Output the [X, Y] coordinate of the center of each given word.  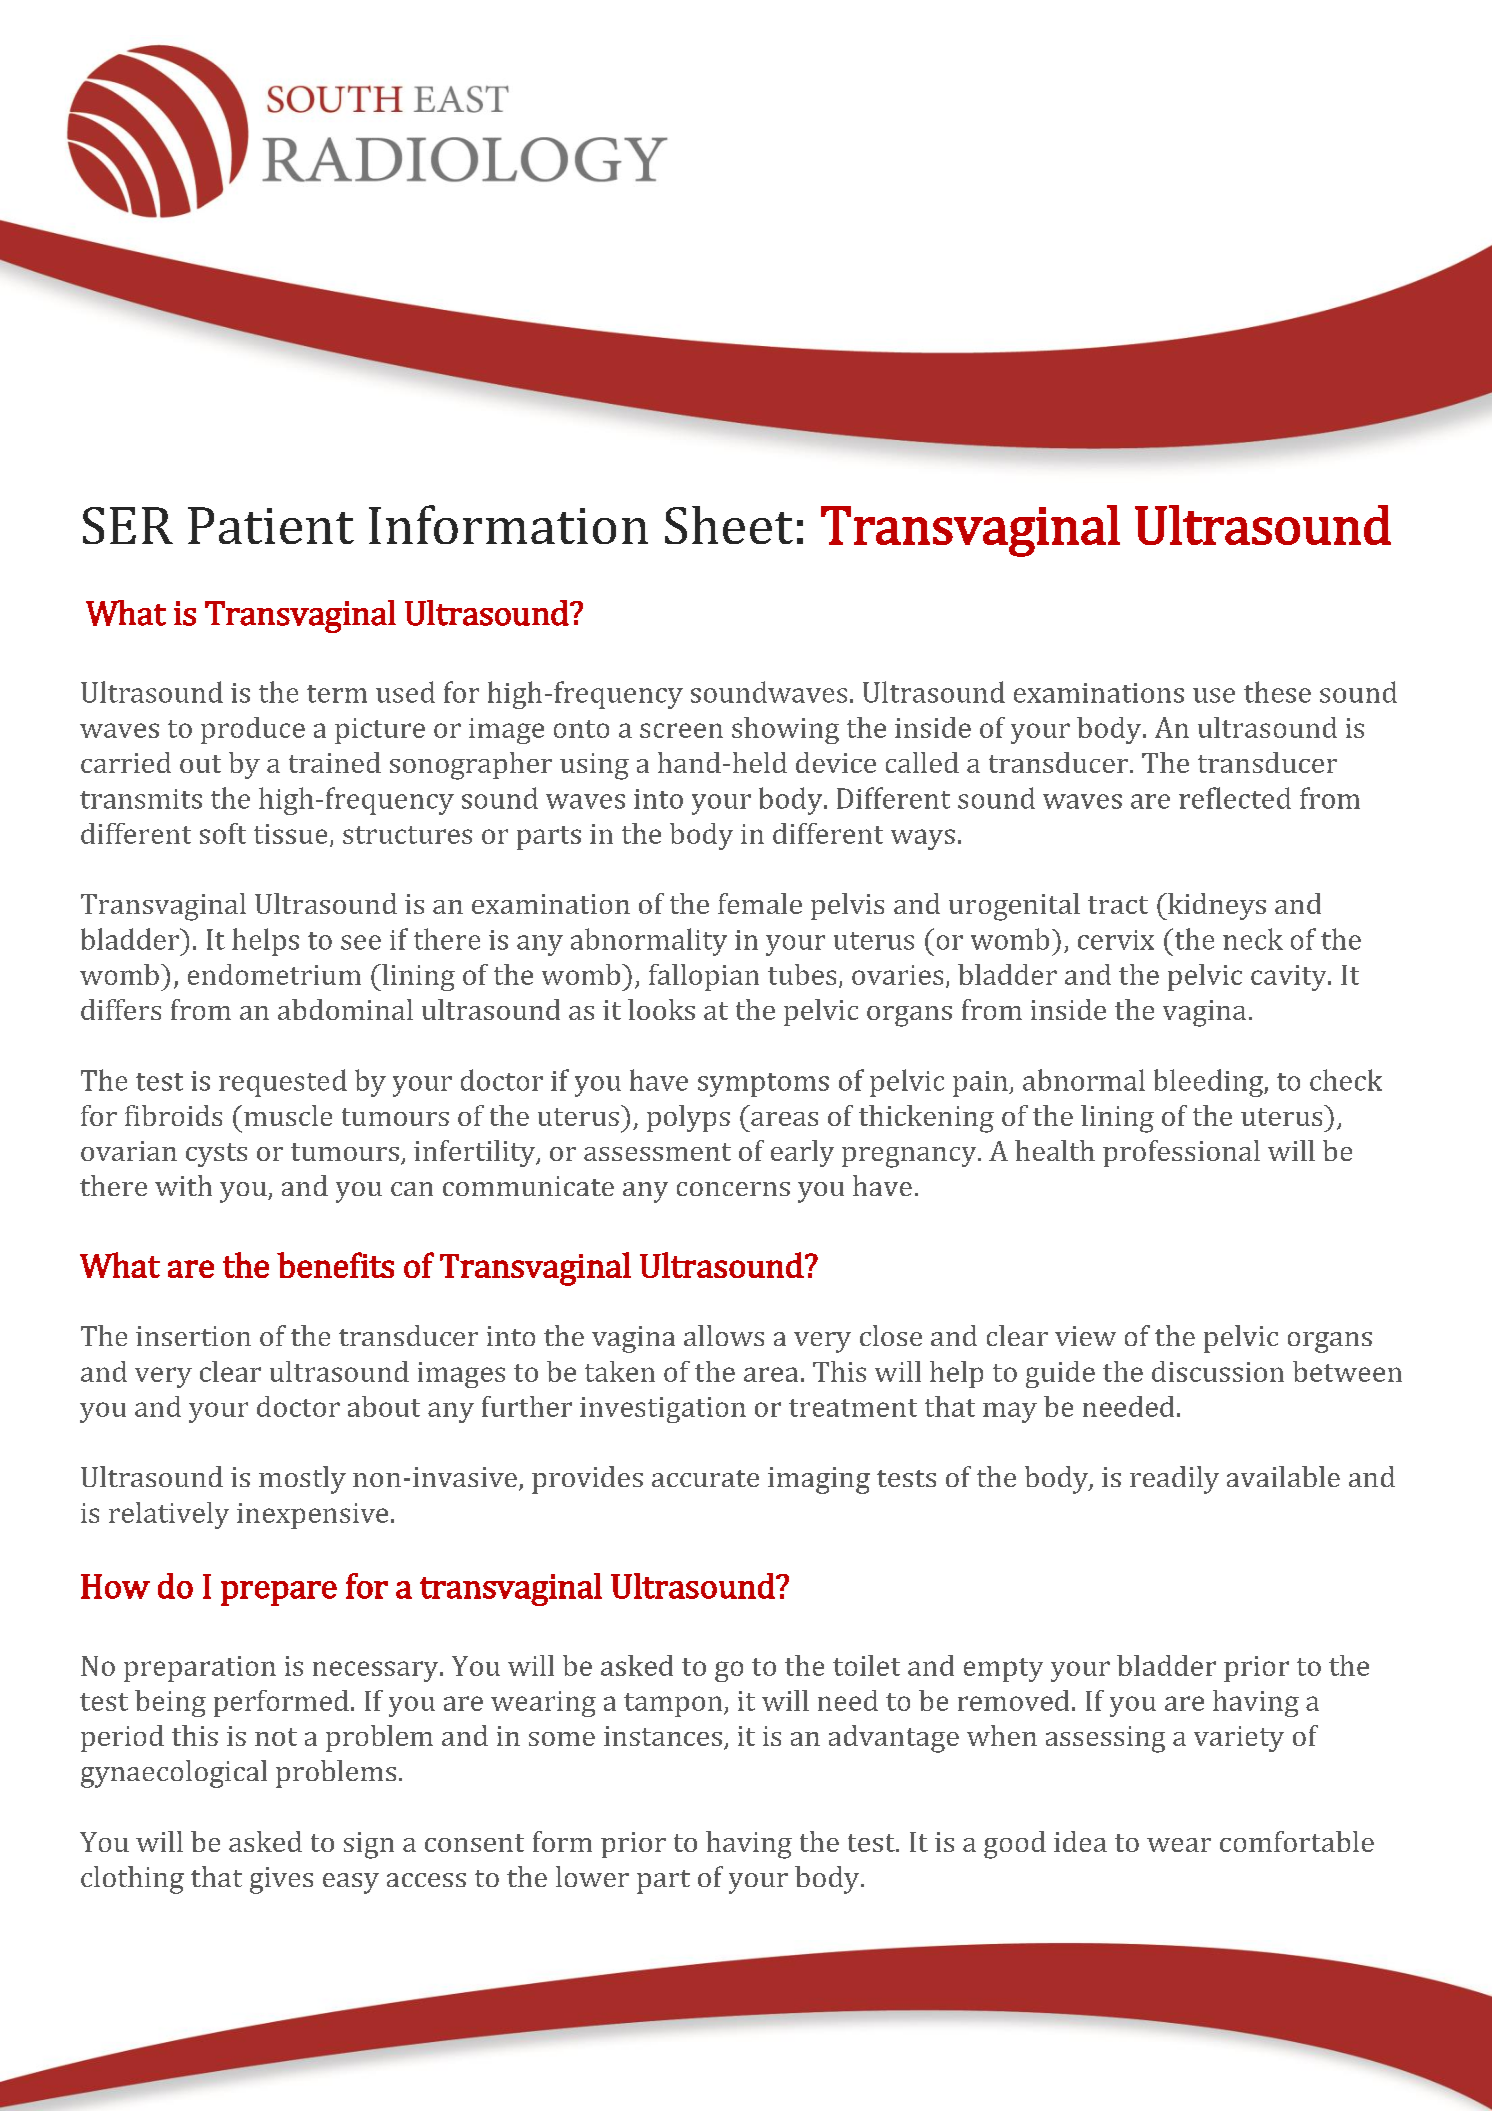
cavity [1290, 978]
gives [281, 1880]
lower [592, 1876]
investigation [663, 1410]
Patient [271, 525]
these [1277, 692]
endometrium [274, 974]
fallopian [704, 977]
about [384, 1406]
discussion [1218, 1371]
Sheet [729, 525]
